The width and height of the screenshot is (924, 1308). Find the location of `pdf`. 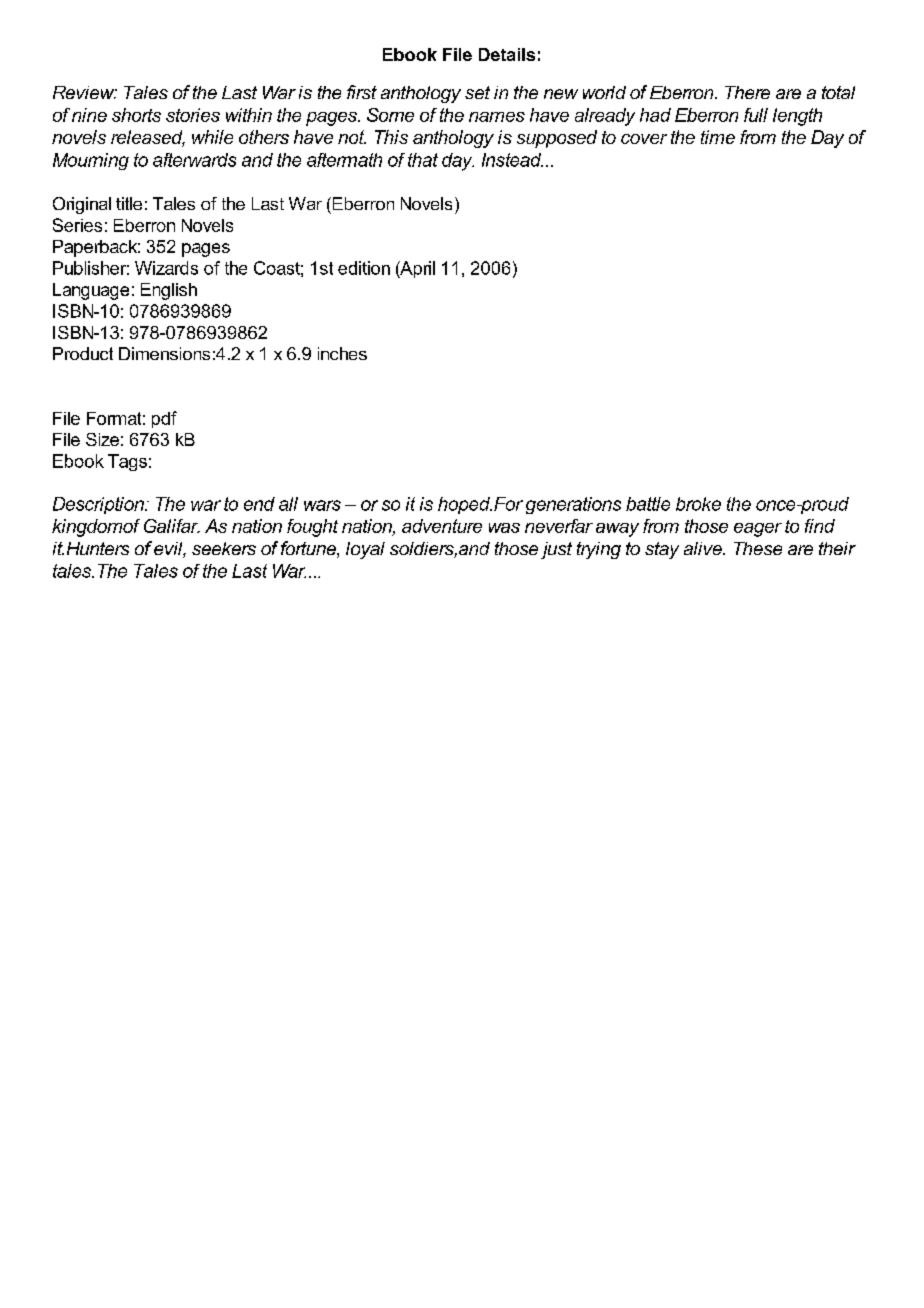

pdf is located at coordinates (164, 419).
